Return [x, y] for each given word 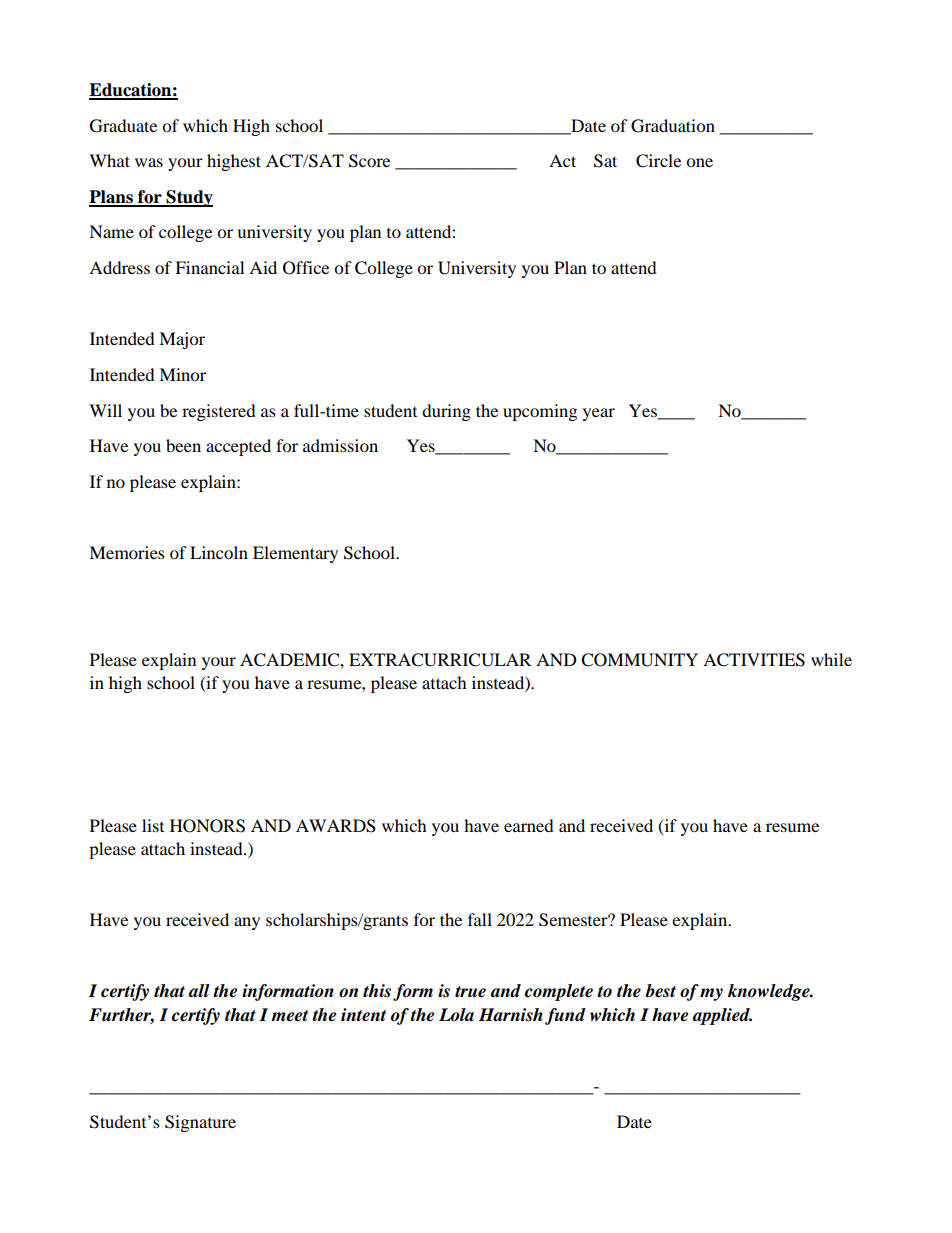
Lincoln [219, 552]
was [149, 162]
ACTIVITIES [754, 660]
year [599, 414]
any [247, 923]
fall [480, 919]
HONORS [207, 826]
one [699, 162]
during [446, 412]
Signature [200, 1123]
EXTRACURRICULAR [440, 660]
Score [369, 161]
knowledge [770, 992]
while [831, 659]
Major [182, 340]
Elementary [295, 554]
